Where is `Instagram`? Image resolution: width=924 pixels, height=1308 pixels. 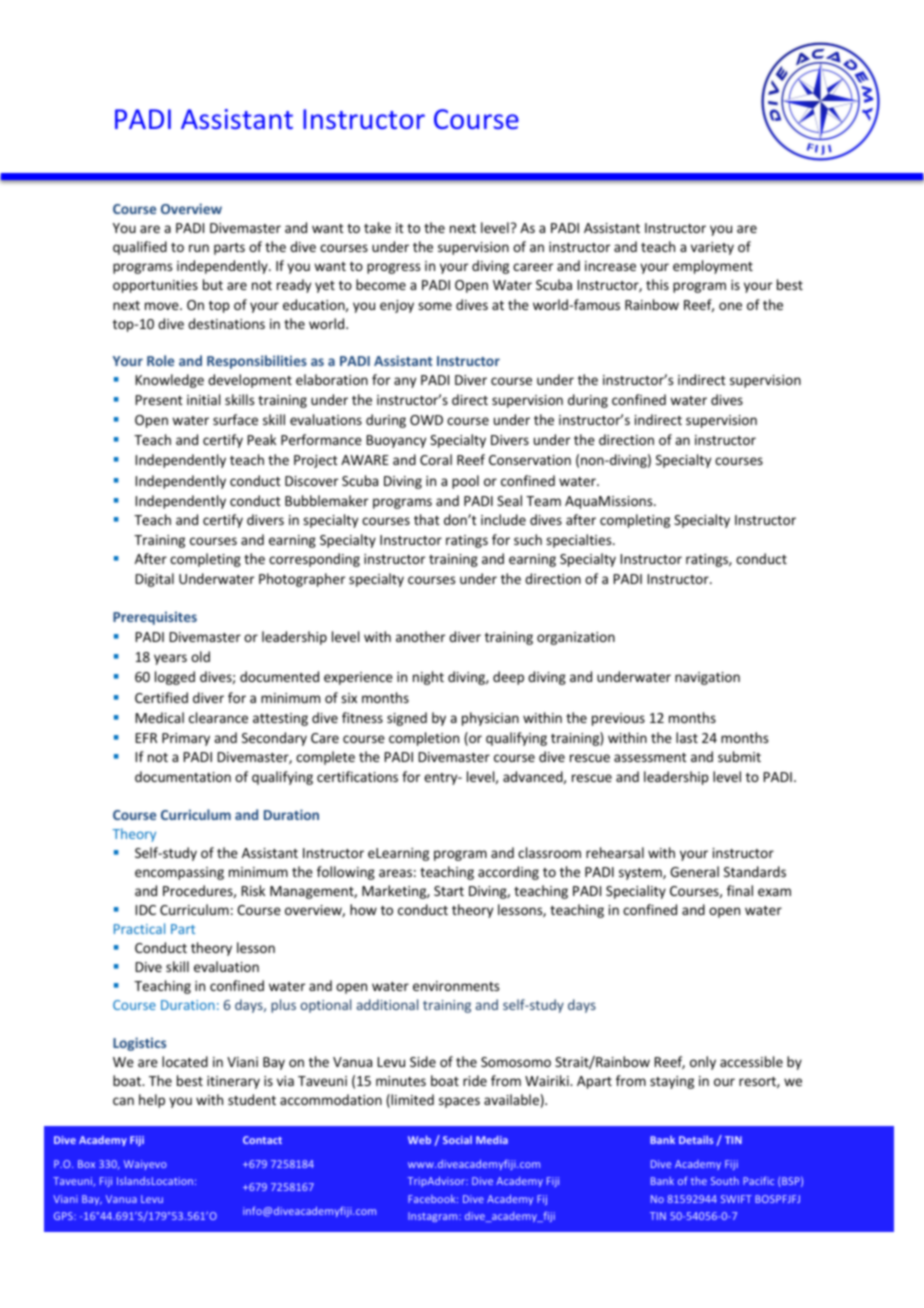
Instagram is located at coordinates (434, 1217).
